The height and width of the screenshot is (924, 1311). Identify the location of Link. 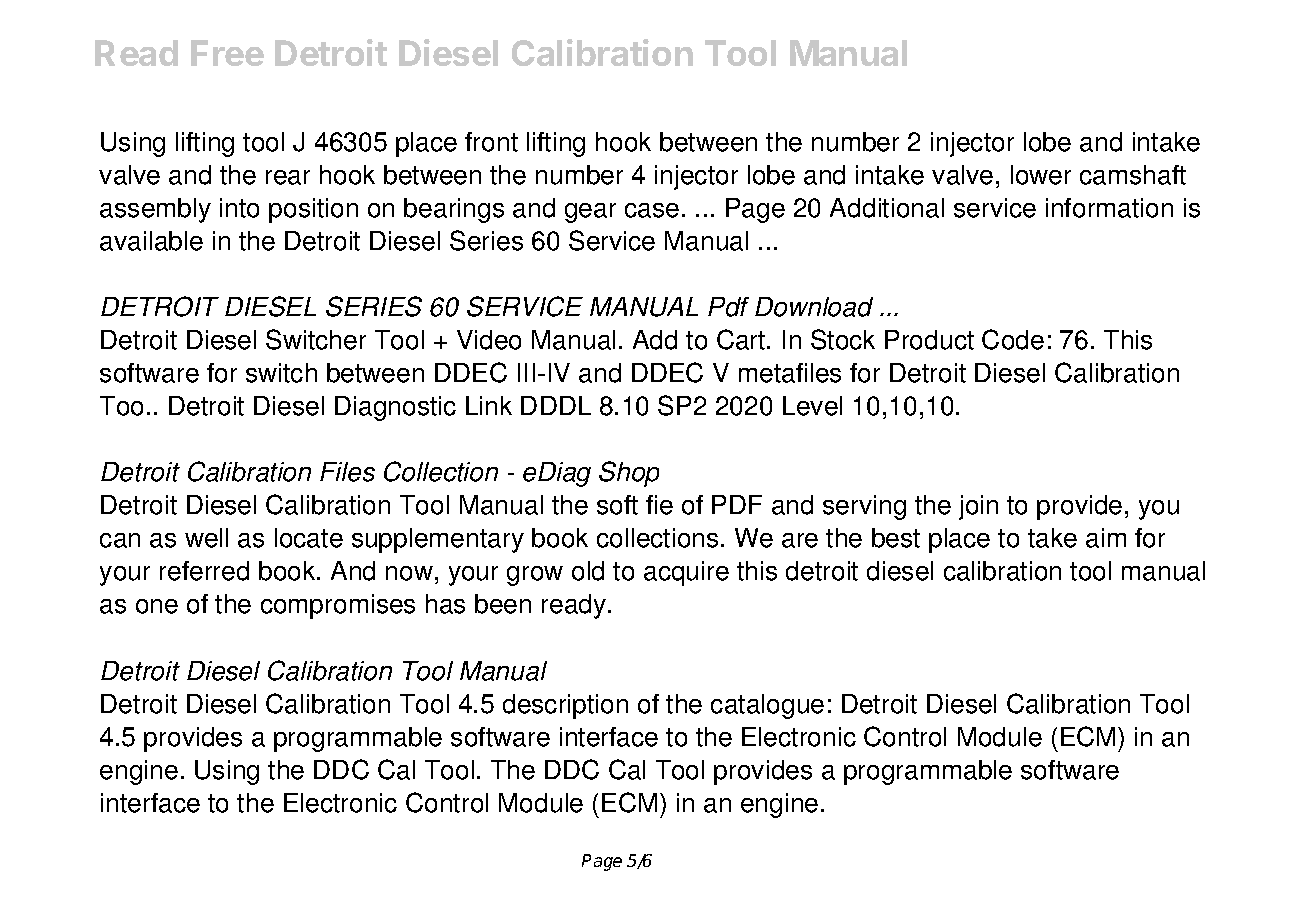
(489, 405).
